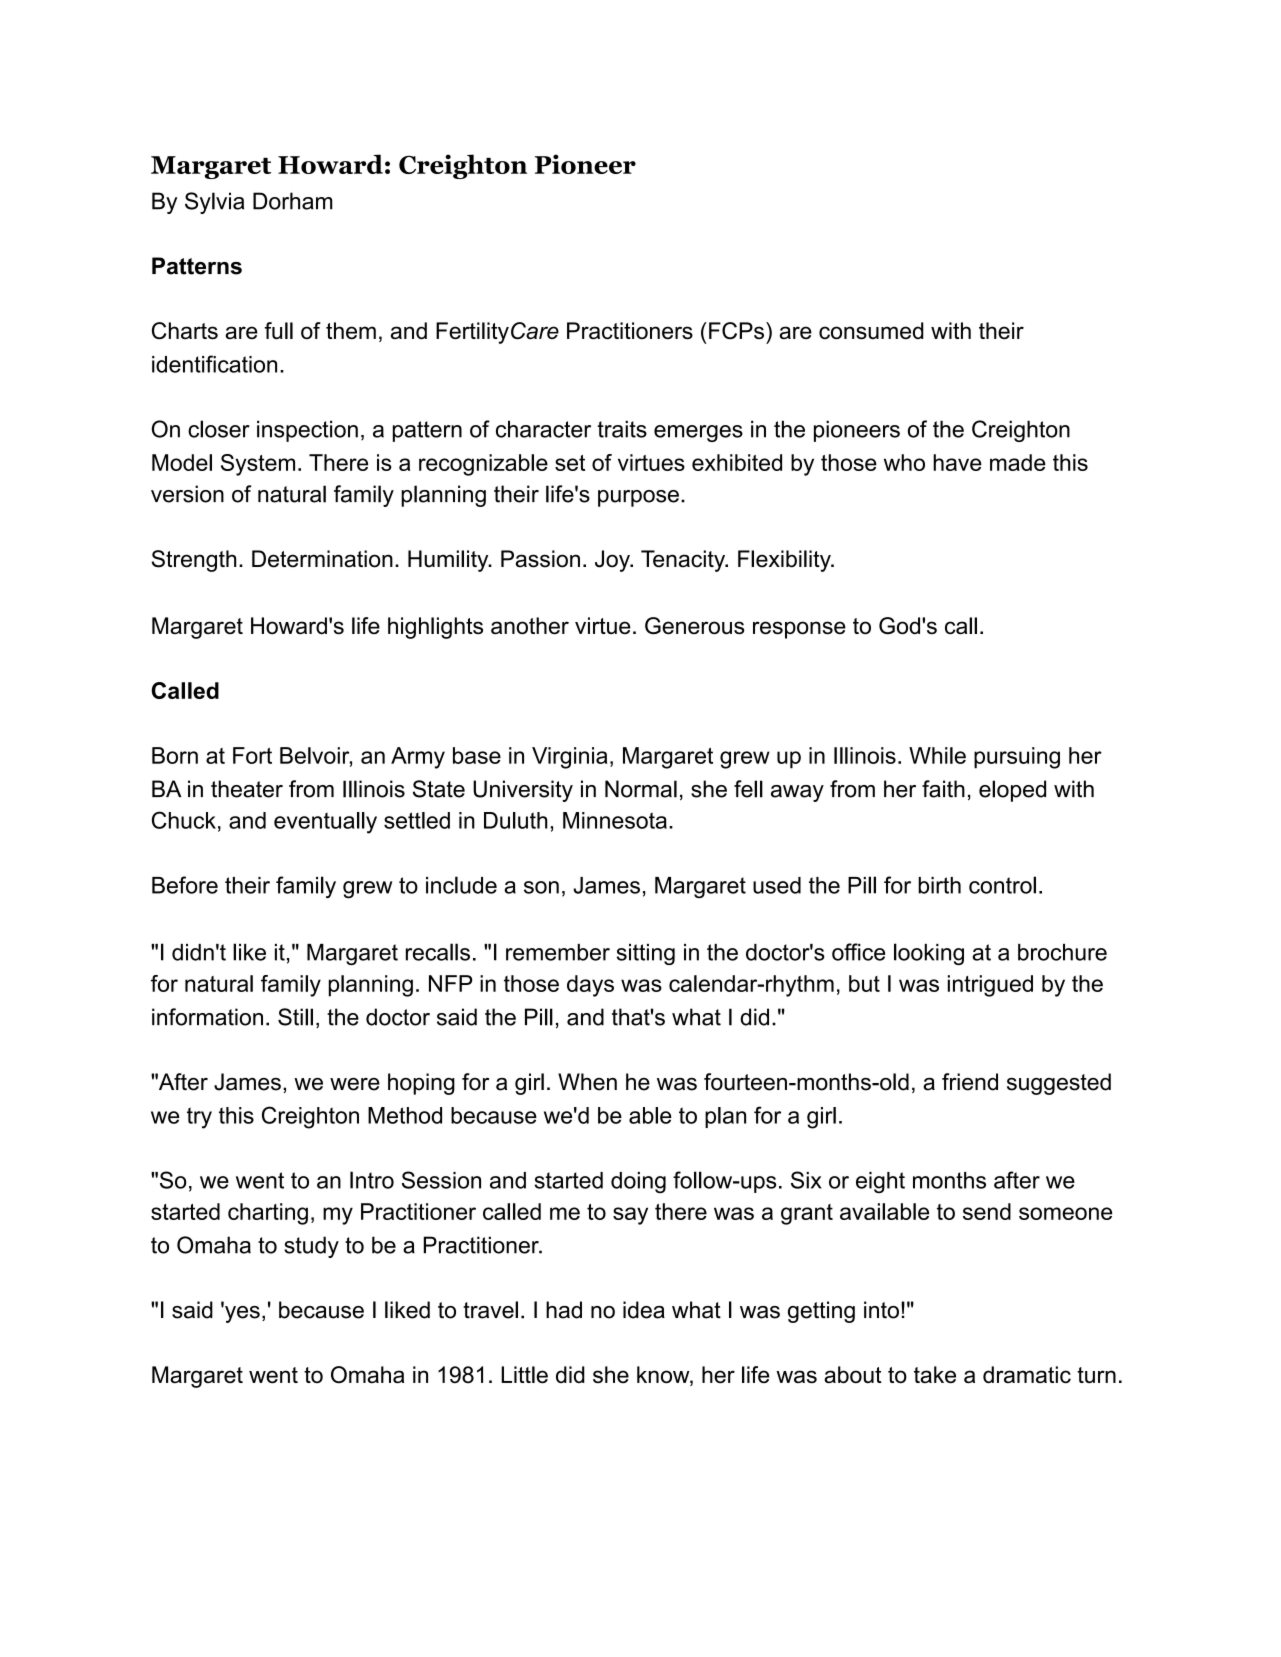 This screenshot has width=1281, height=1657. I want to click on Normal, so click(641, 789).
